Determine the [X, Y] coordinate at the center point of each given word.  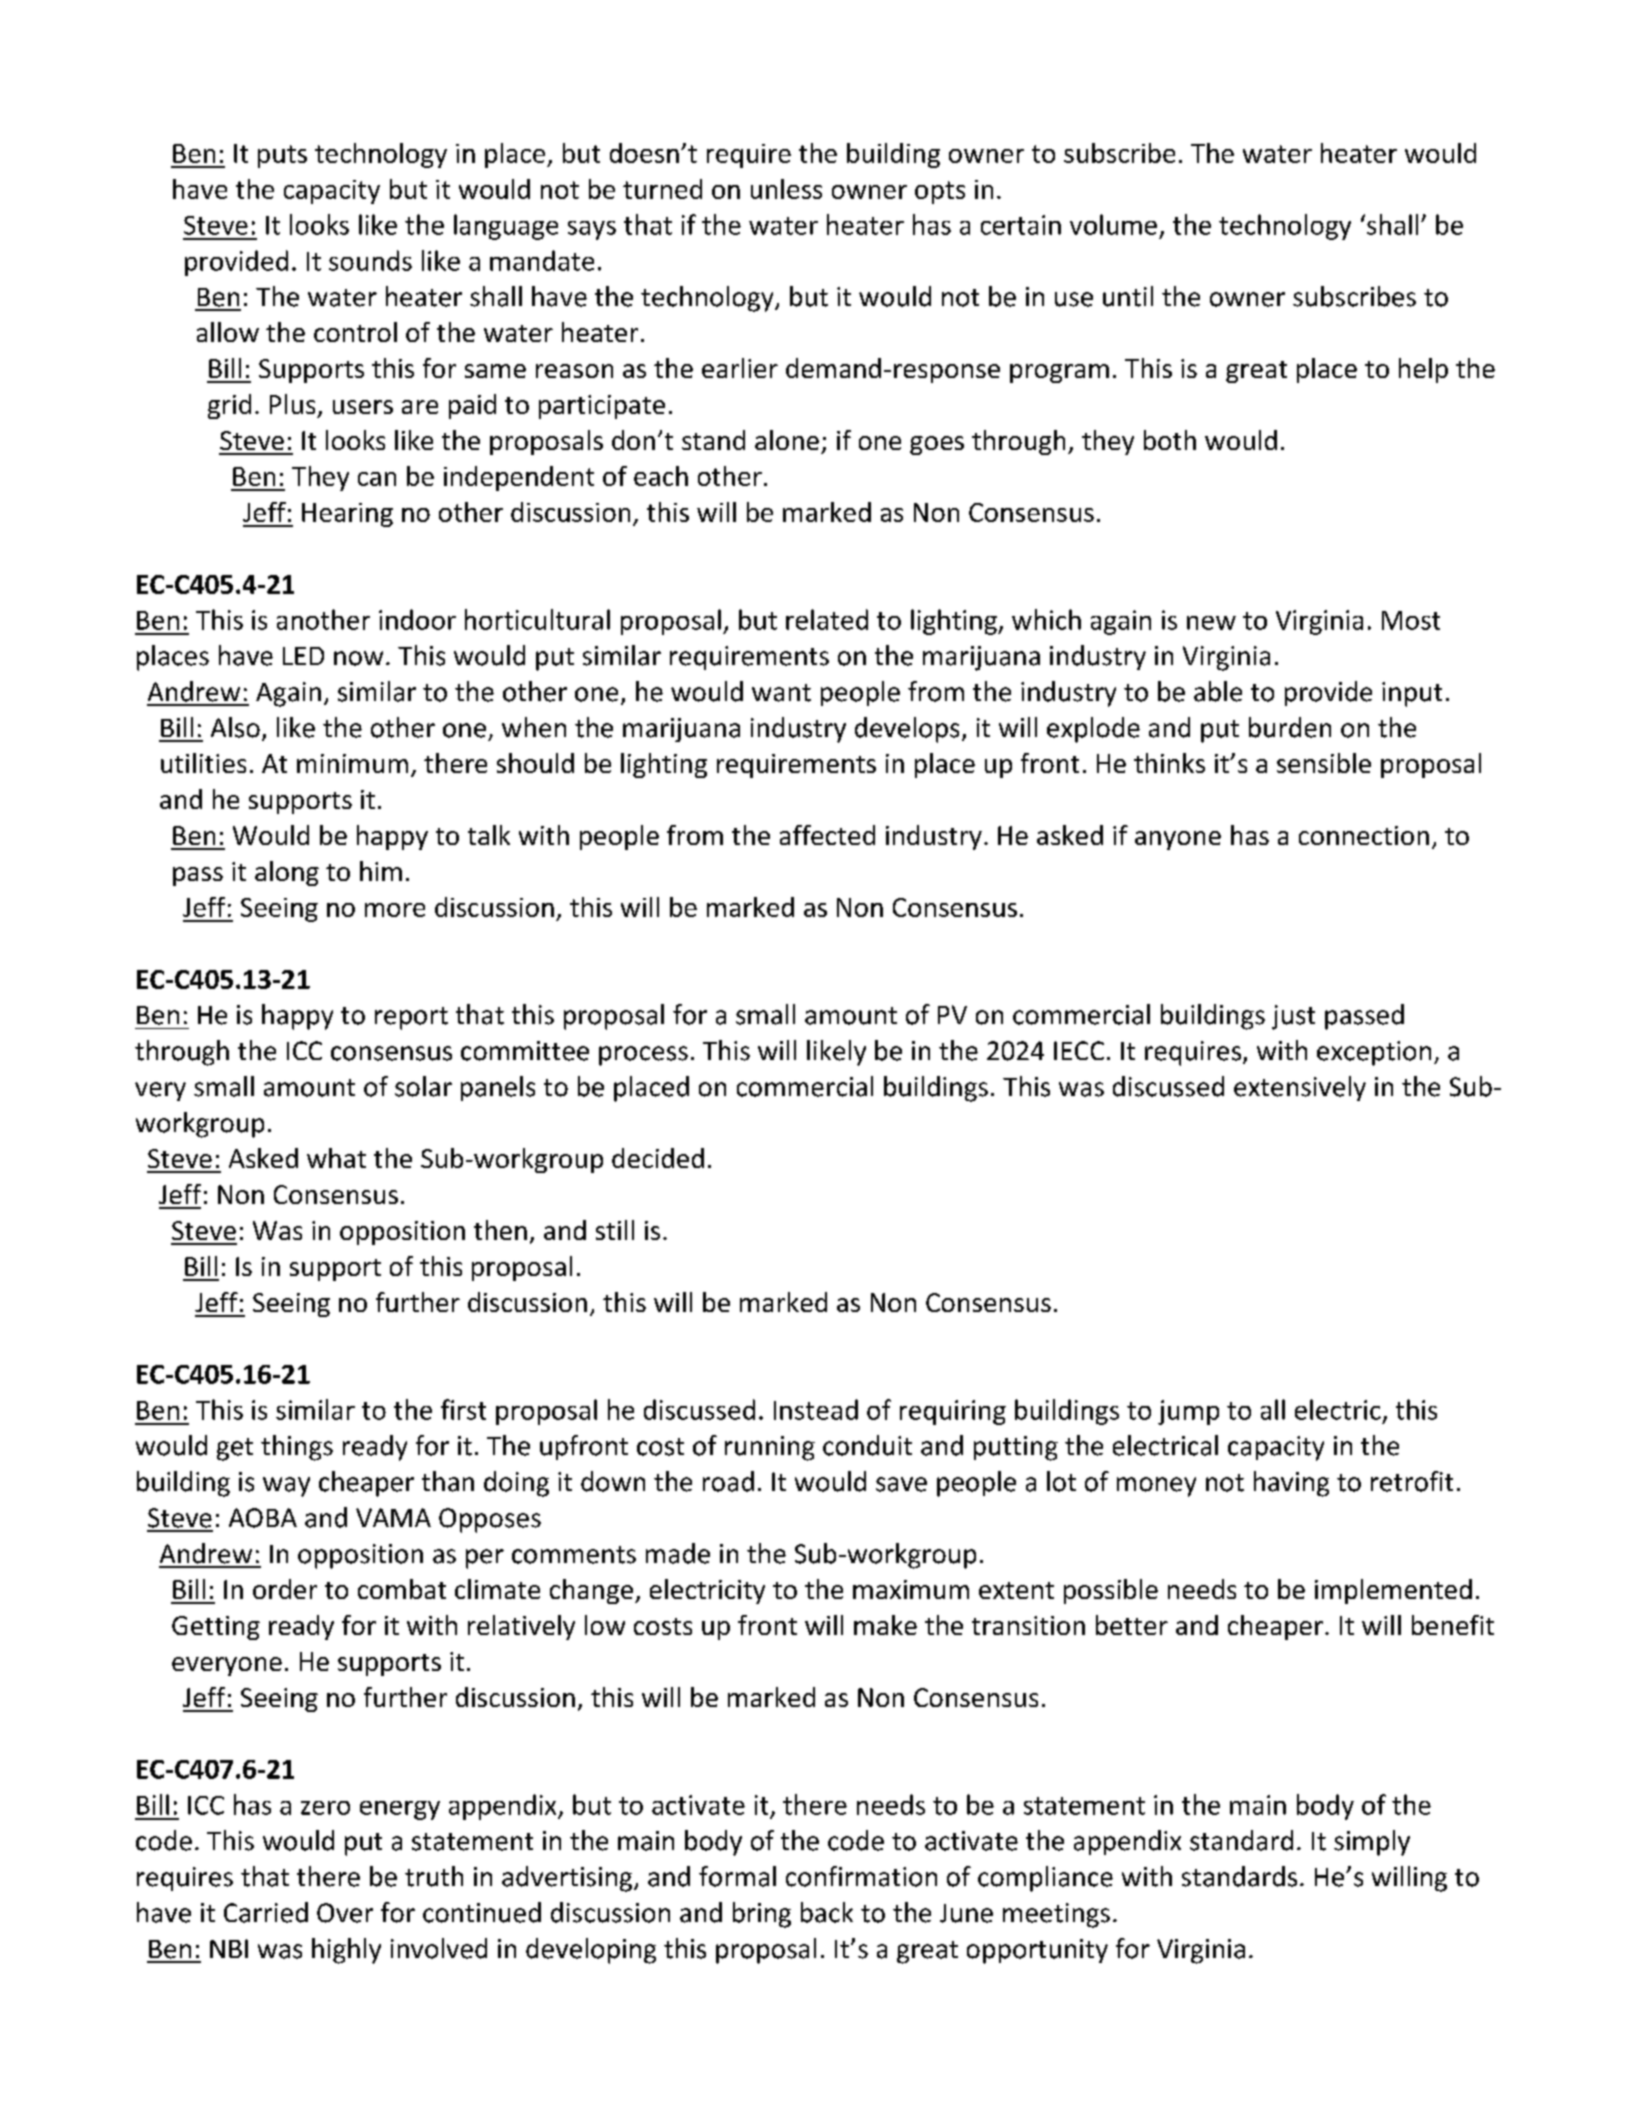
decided [658, 1158]
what [336, 1158]
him [381, 871]
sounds [370, 260]
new [1211, 623]
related [827, 619]
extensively [1300, 1088]
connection [1364, 835]
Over [345, 1913]
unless [786, 189]
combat [402, 1589]
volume [1113, 224]
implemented [1393, 1591]
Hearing [347, 515]
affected [827, 835]
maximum [911, 1589]
